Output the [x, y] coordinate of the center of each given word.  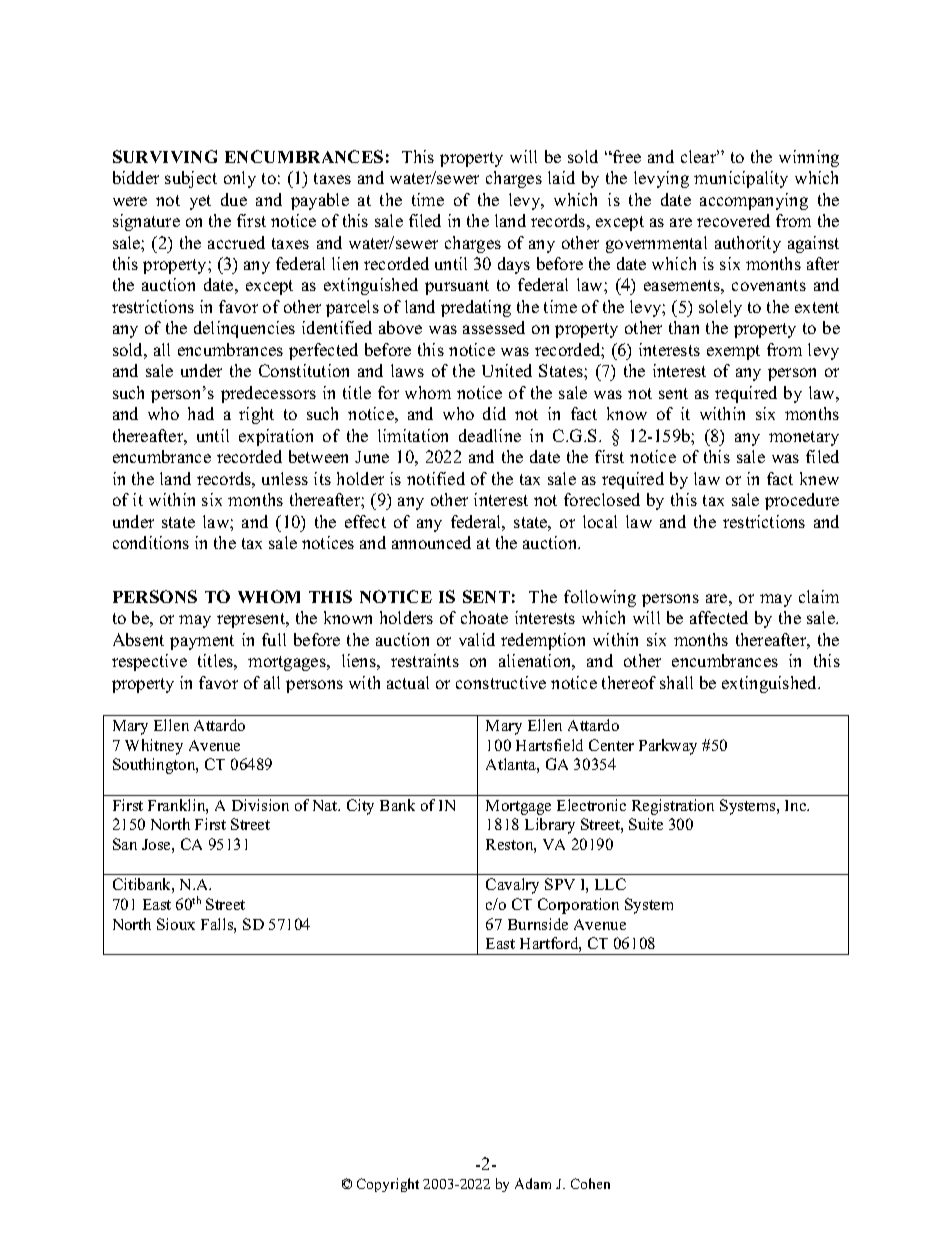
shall [676, 682]
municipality [741, 179]
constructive [501, 682]
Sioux [176, 924]
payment [202, 642]
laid [561, 177]
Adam [533, 1183]
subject [191, 179]
